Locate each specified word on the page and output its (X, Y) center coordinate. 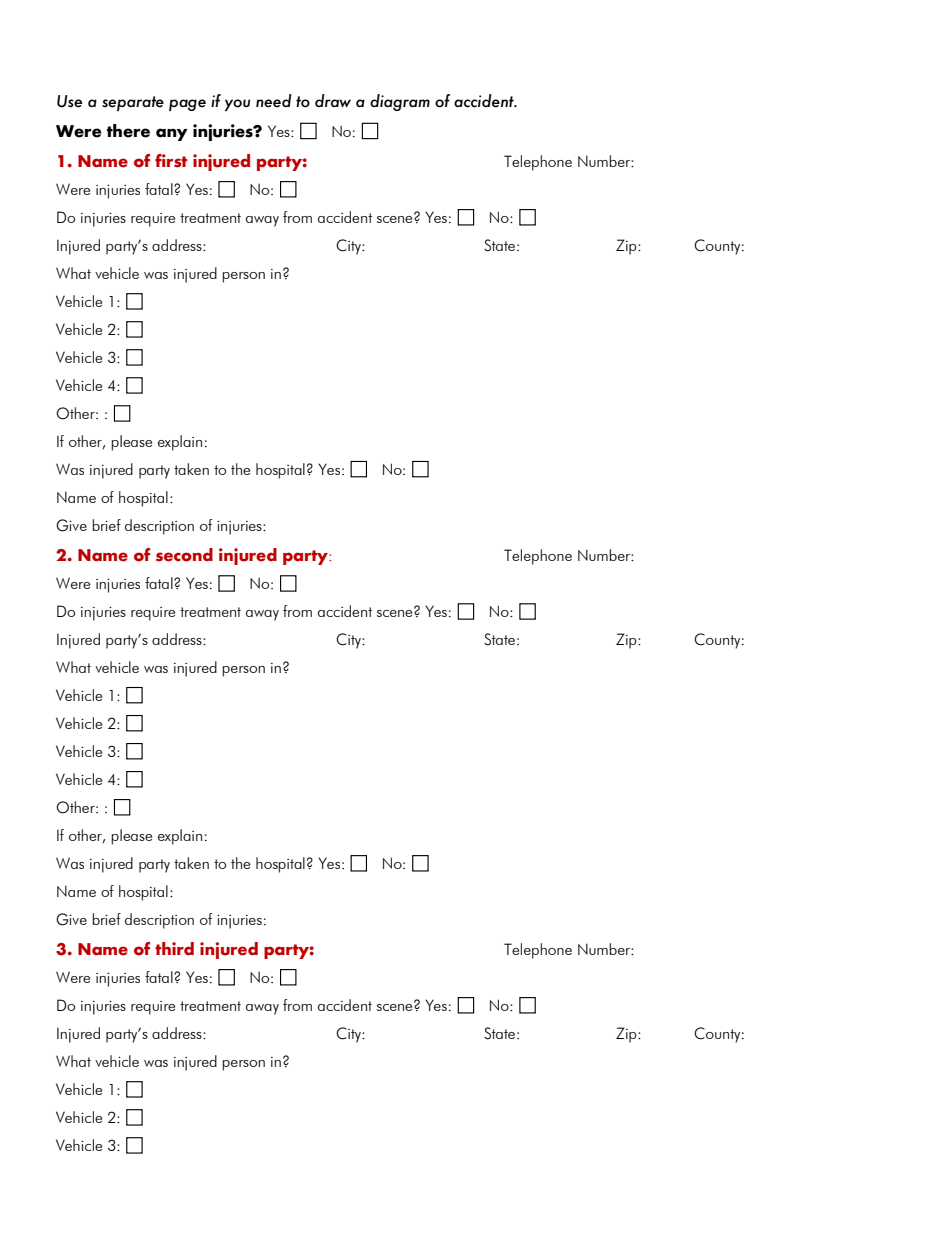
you (237, 105)
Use (69, 101)
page (187, 105)
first (171, 161)
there (128, 131)
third (174, 948)
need (274, 101)
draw (333, 101)
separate (133, 103)
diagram (400, 102)
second (184, 555)
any (172, 134)
